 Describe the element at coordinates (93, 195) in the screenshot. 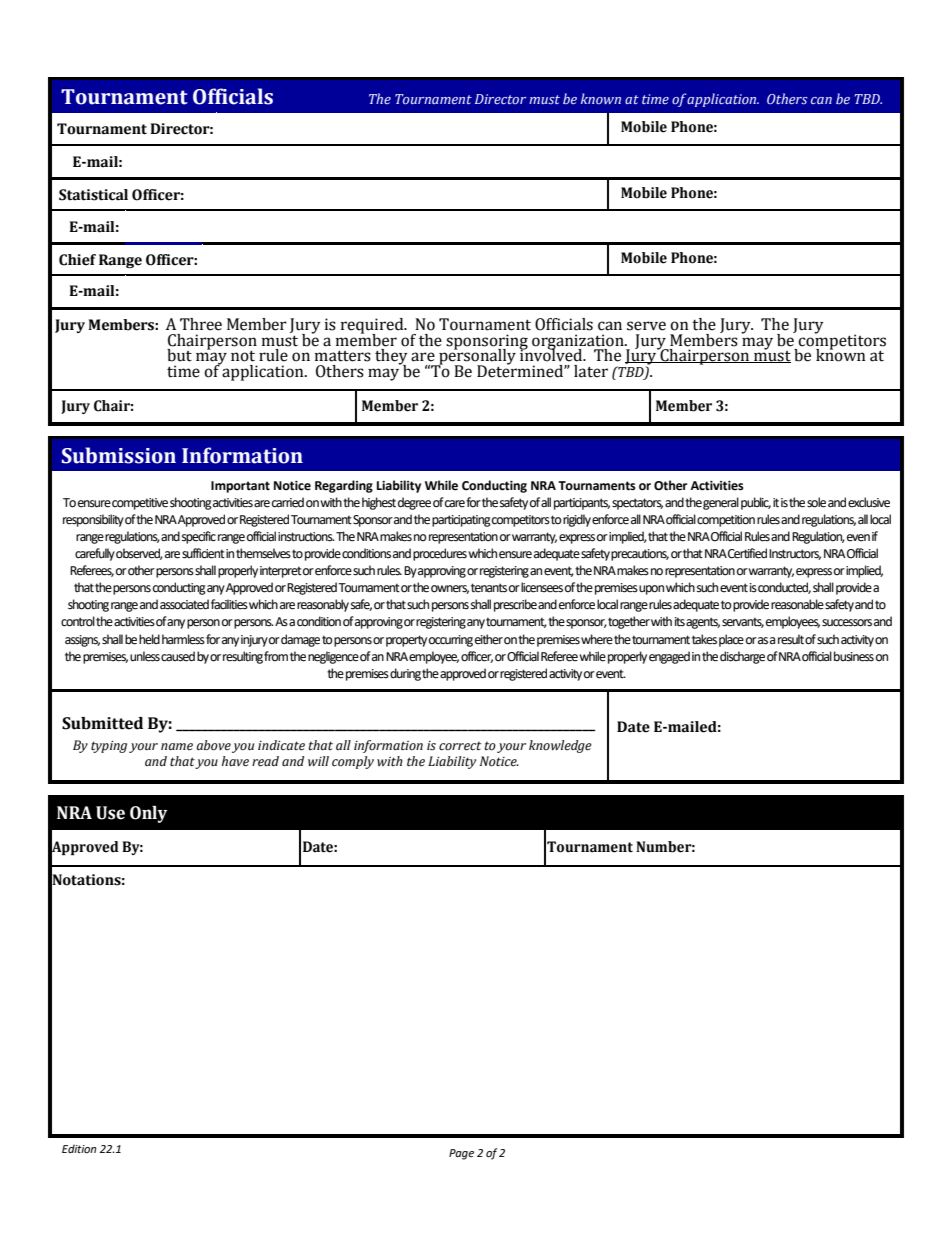

I see `Statistical` at that location.
